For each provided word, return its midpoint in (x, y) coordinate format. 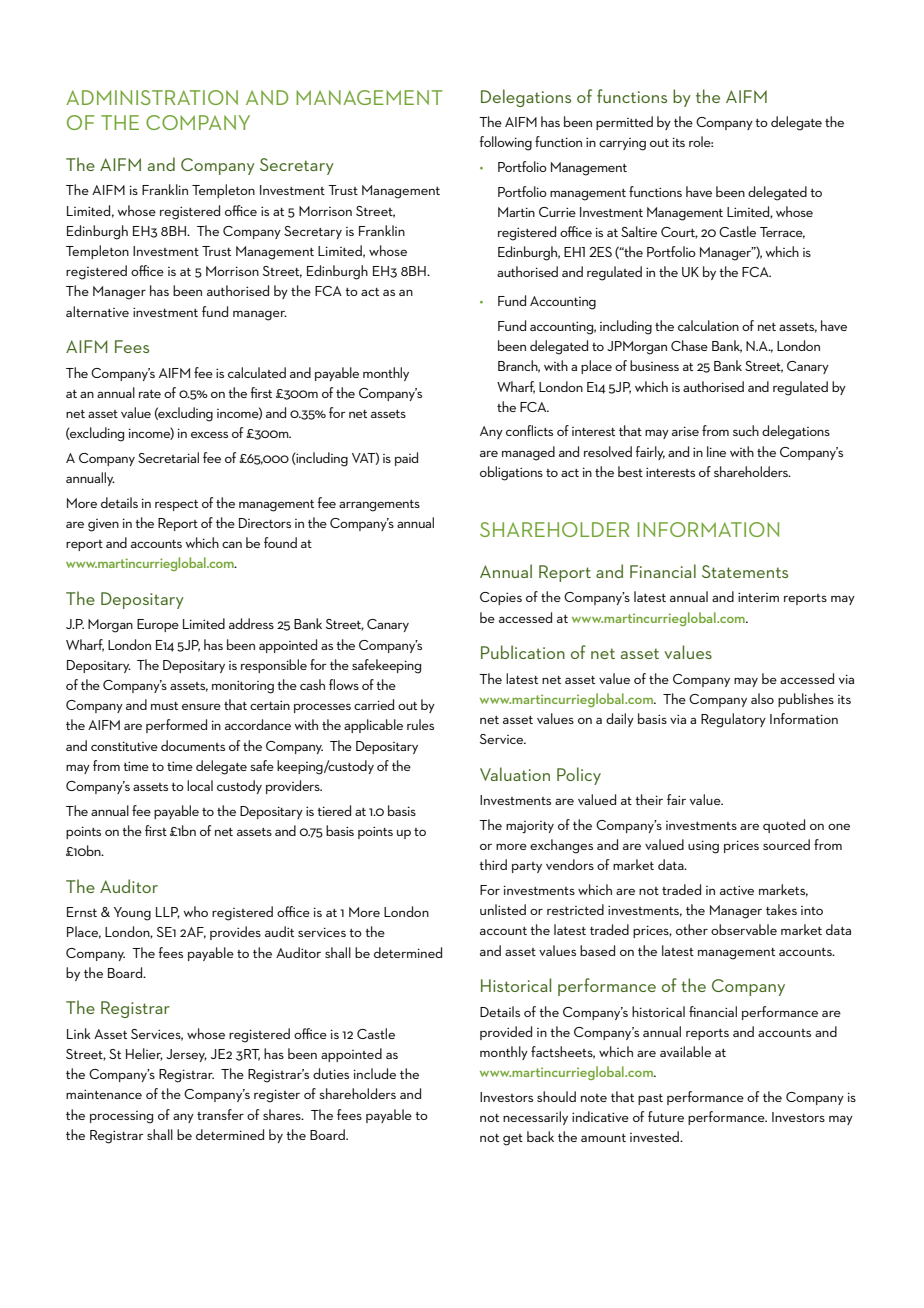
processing (121, 1117)
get (513, 1140)
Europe (158, 625)
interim (758, 597)
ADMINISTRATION (152, 97)
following (505, 143)
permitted (624, 123)
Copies (501, 598)
